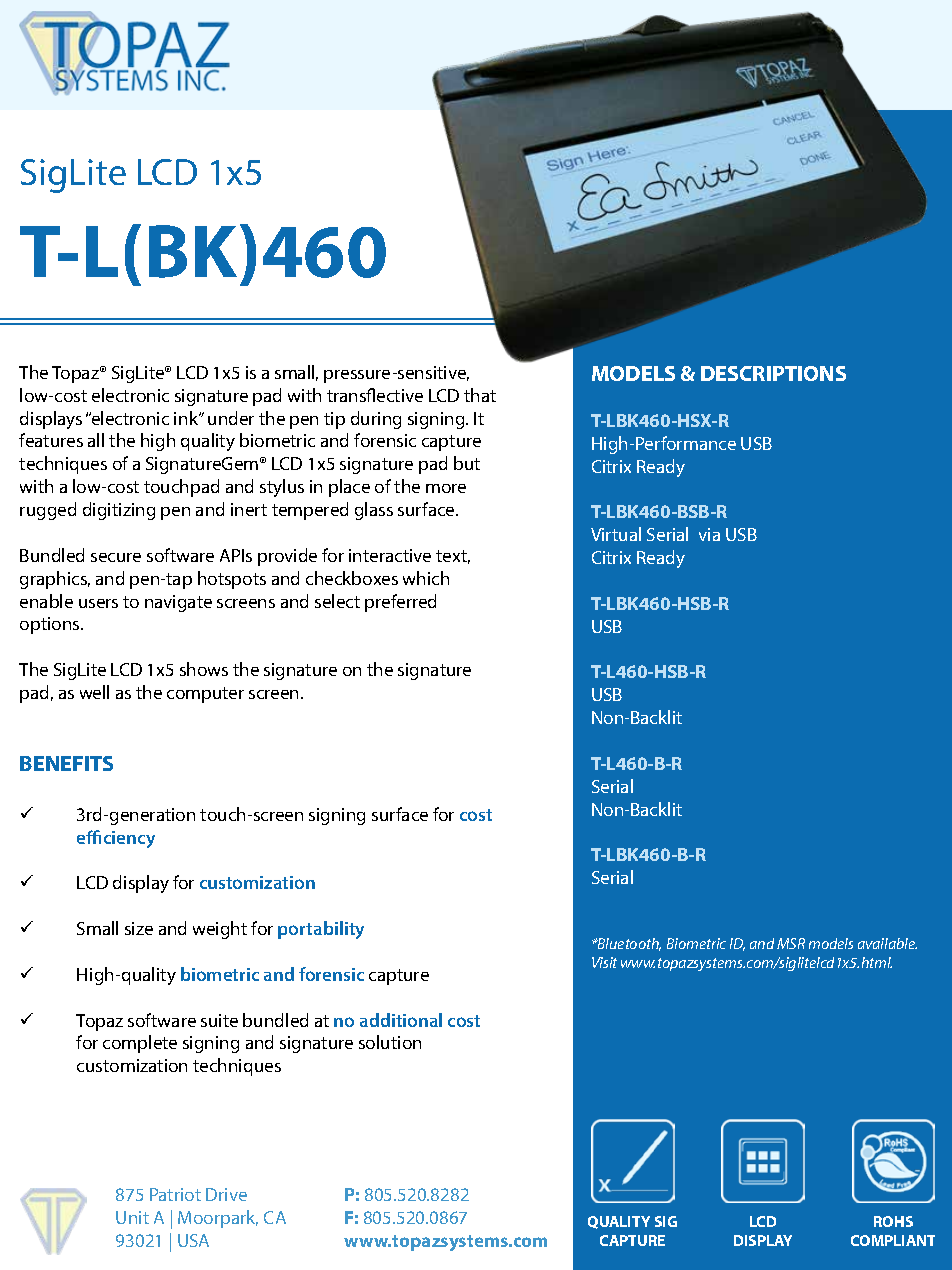 The width and height of the image is (952, 1270). I want to click on that, so click(480, 395).
